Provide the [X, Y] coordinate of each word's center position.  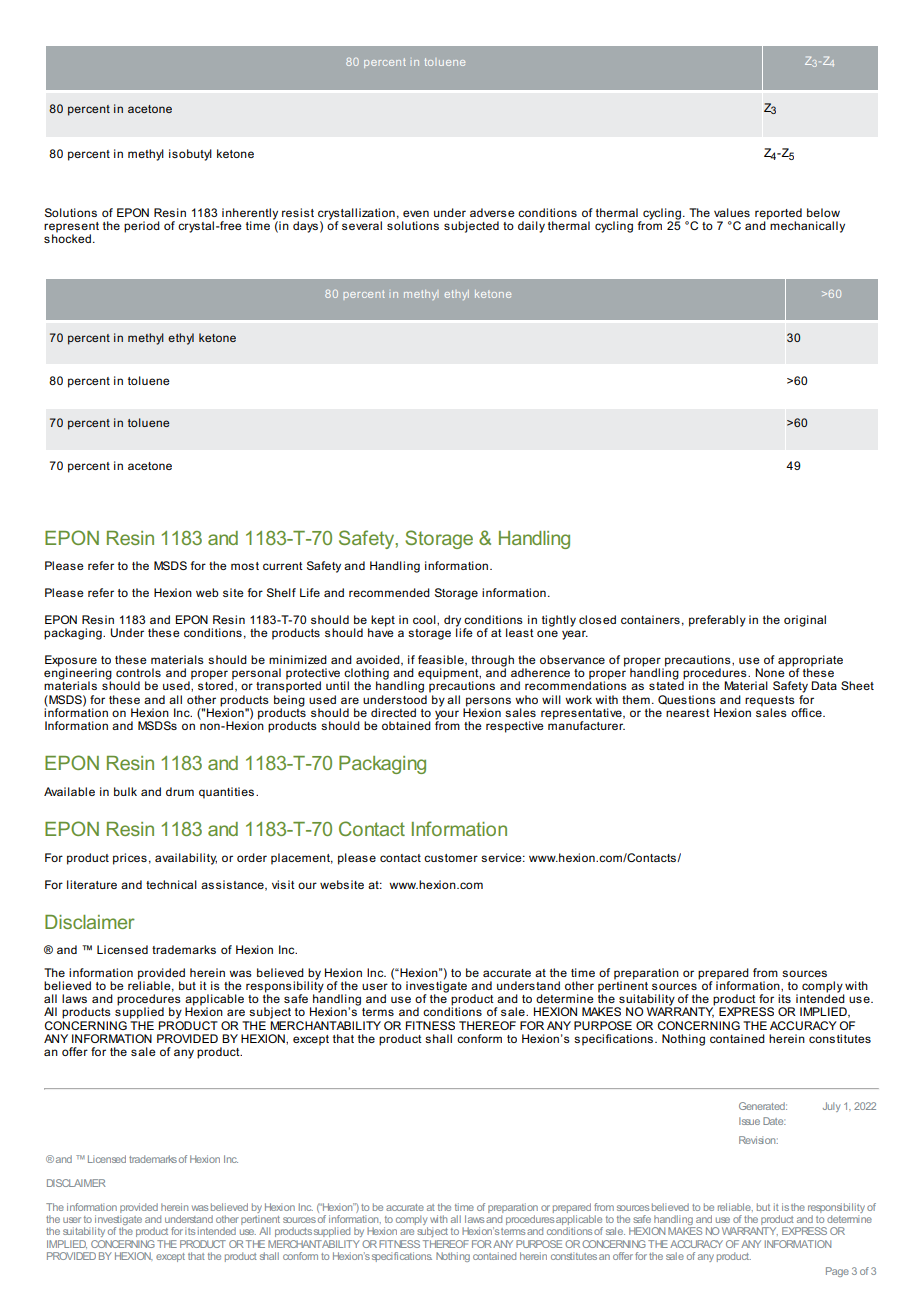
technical [171, 884]
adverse [492, 212]
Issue [749, 1121]
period [142, 227]
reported [778, 215]
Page [837, 1272]
